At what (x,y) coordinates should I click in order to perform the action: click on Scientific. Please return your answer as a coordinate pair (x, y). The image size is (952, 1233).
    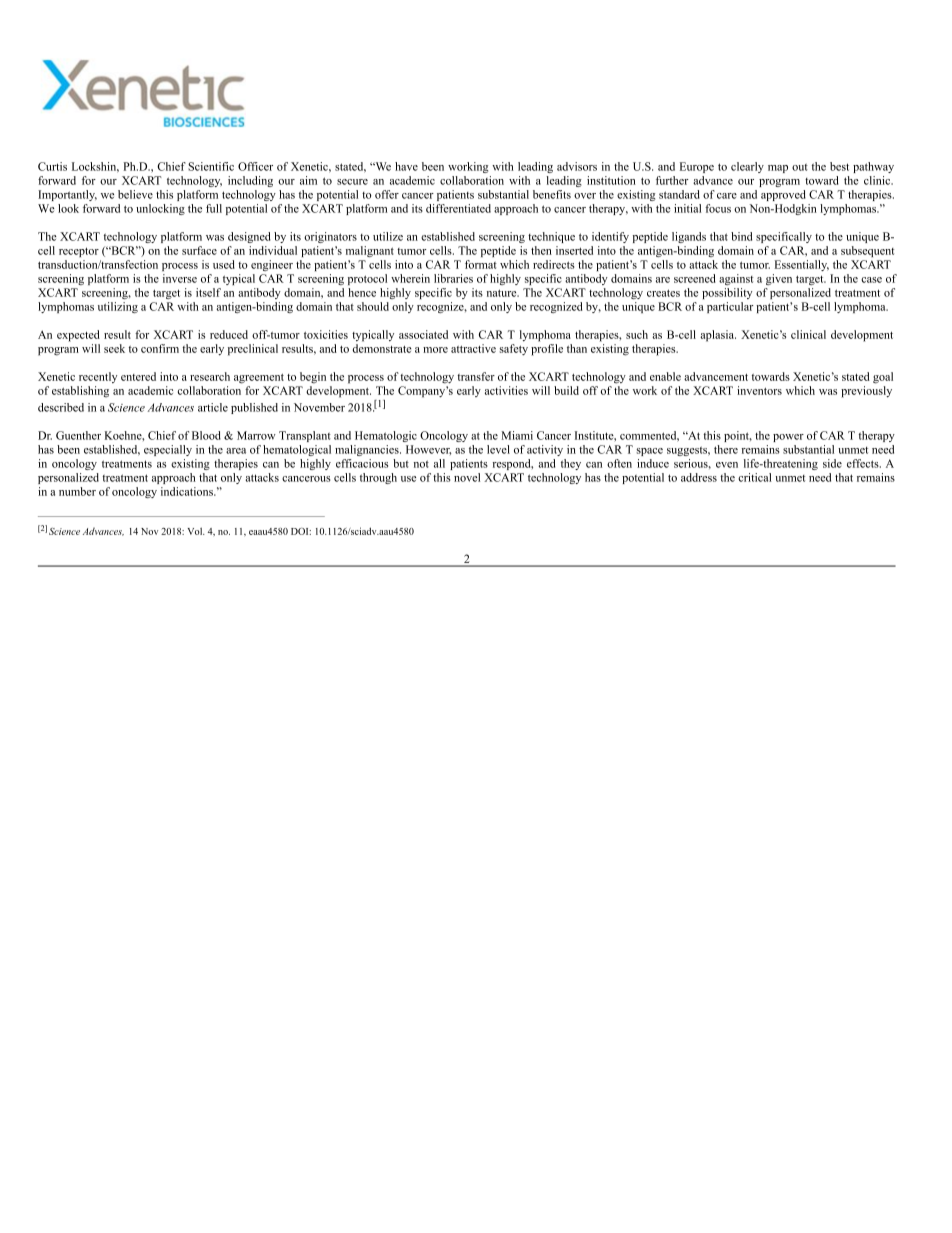
    Looking at the image, I should click on (211, 166).
